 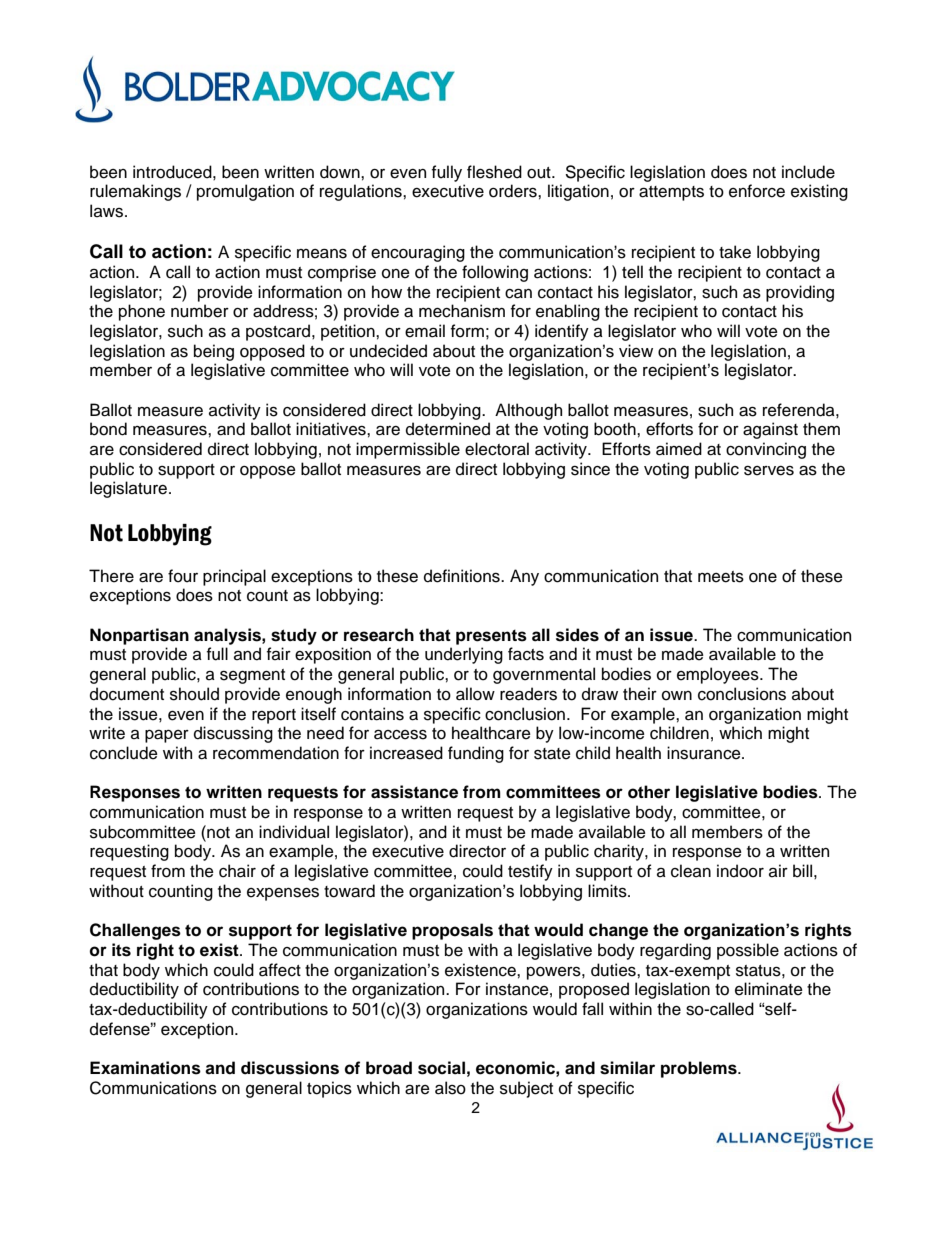 What do you see at coordinates (237, 871) in the page?
I see `chair` at bounding box center [237, 871].
